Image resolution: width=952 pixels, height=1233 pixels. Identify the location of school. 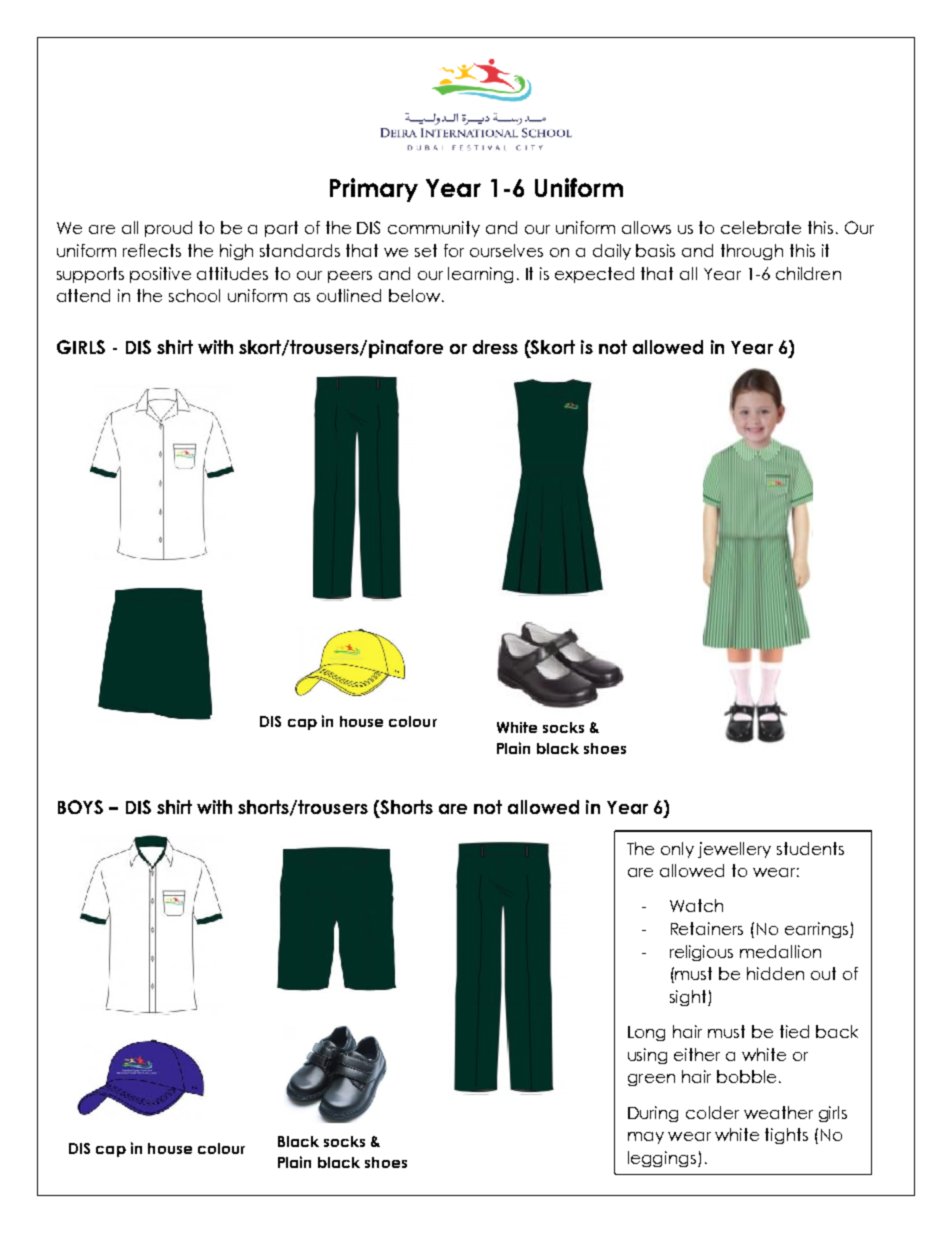
(194, 295).
